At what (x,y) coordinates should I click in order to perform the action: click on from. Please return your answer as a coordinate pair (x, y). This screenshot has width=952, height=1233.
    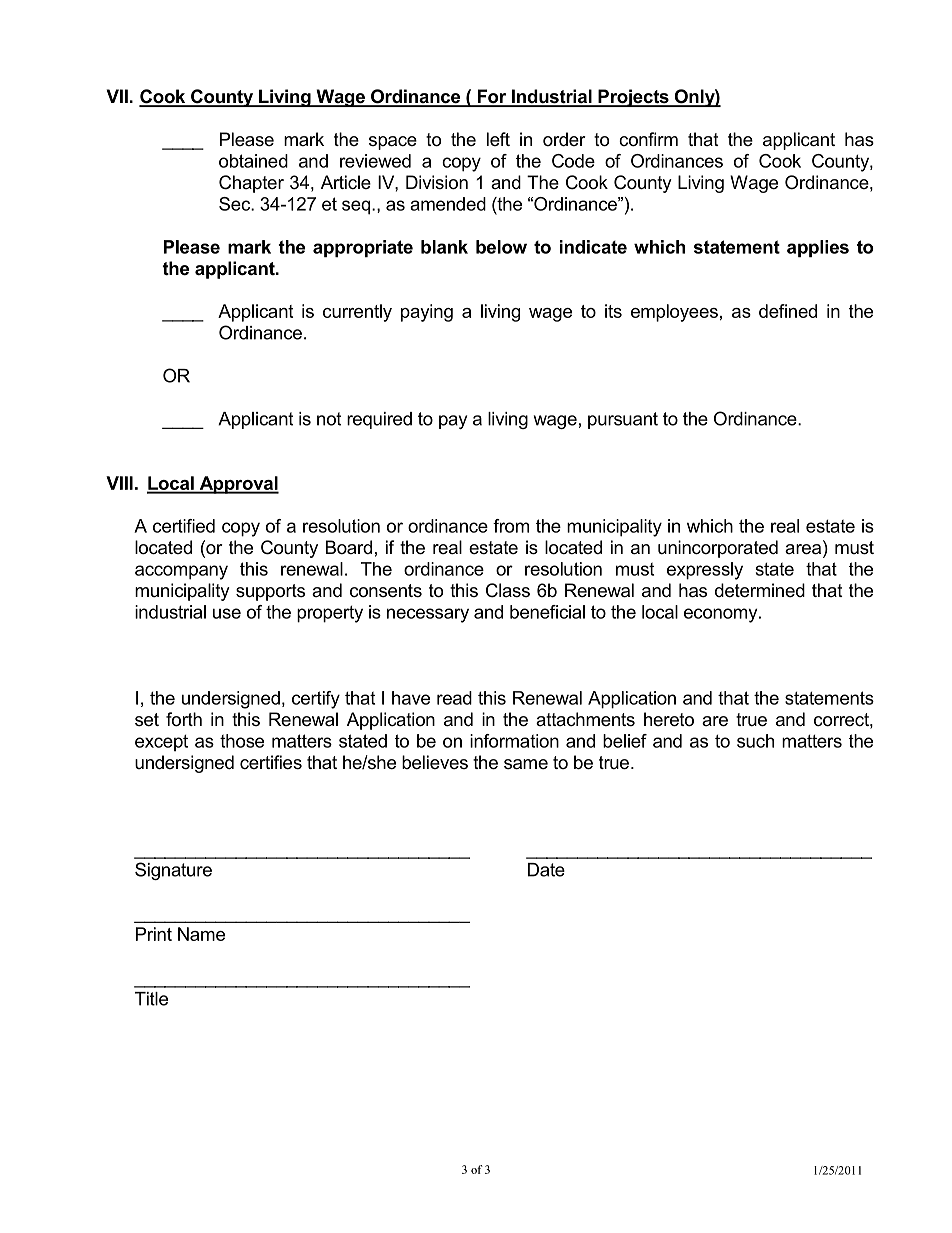
    Looking at the image, I should click on (511, 526).
